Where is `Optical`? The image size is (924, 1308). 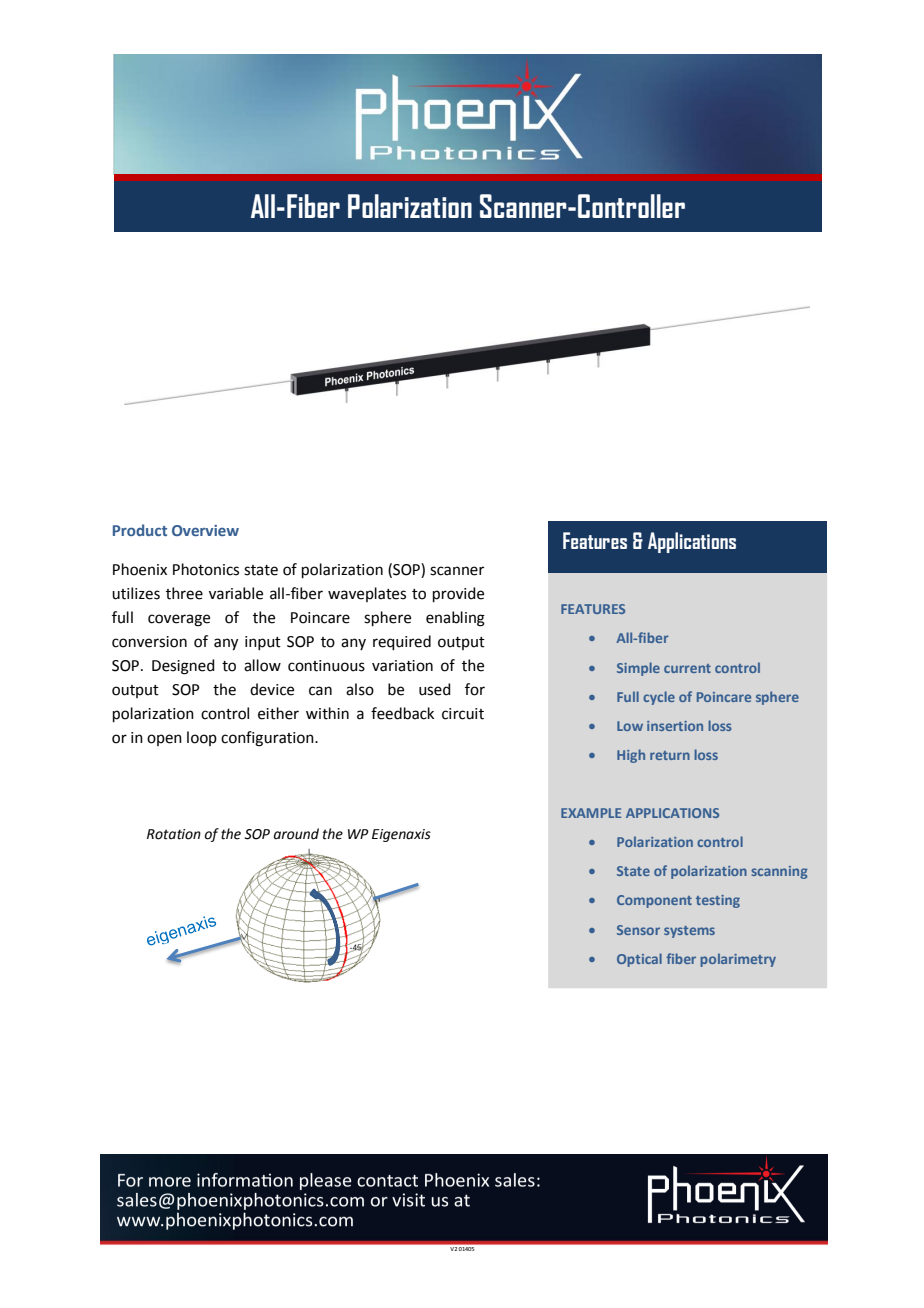
Optical is located at coordinates (639, 960).
